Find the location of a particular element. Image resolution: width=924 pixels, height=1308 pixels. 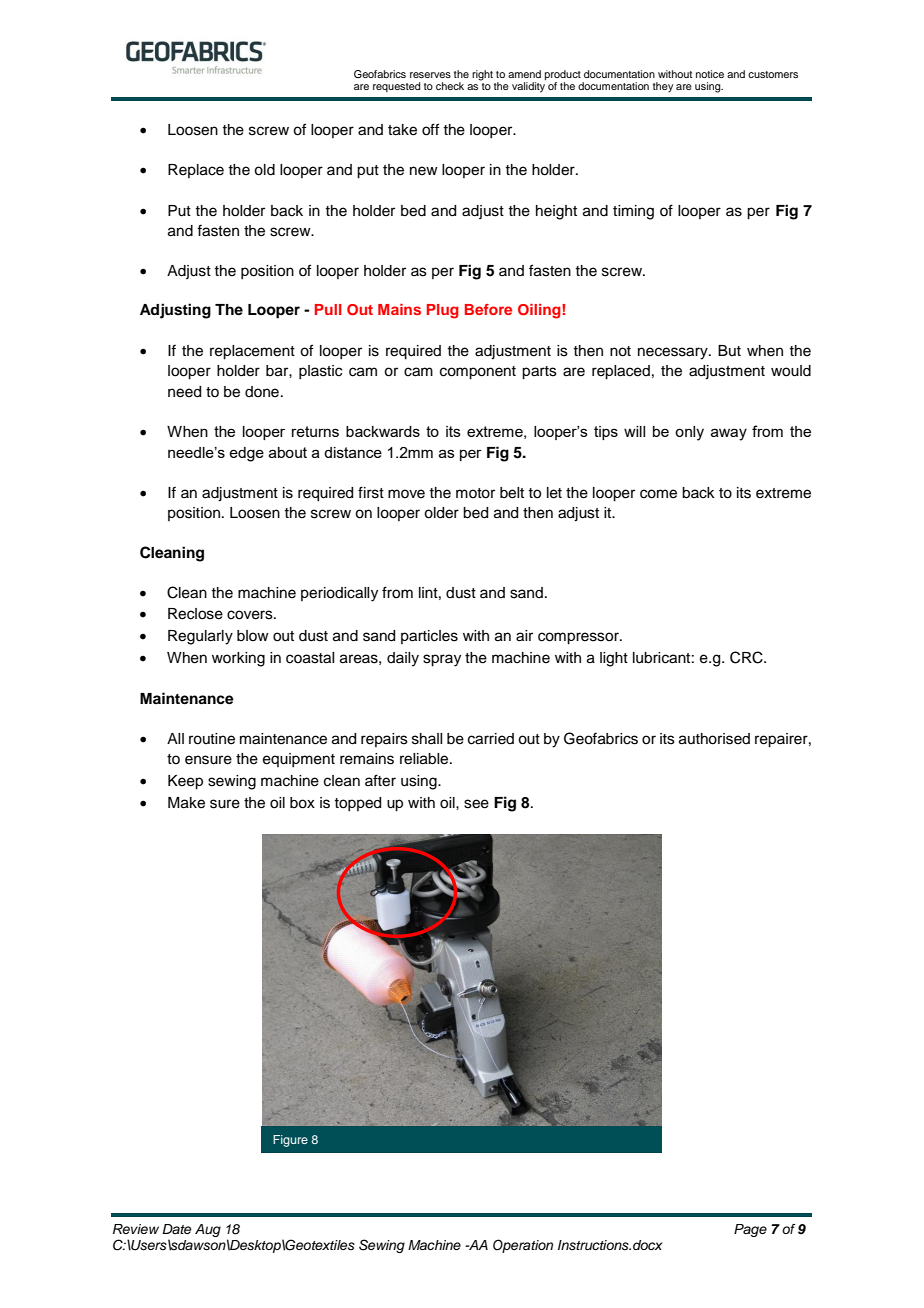

authorised is located at coordinates (714, 739).
